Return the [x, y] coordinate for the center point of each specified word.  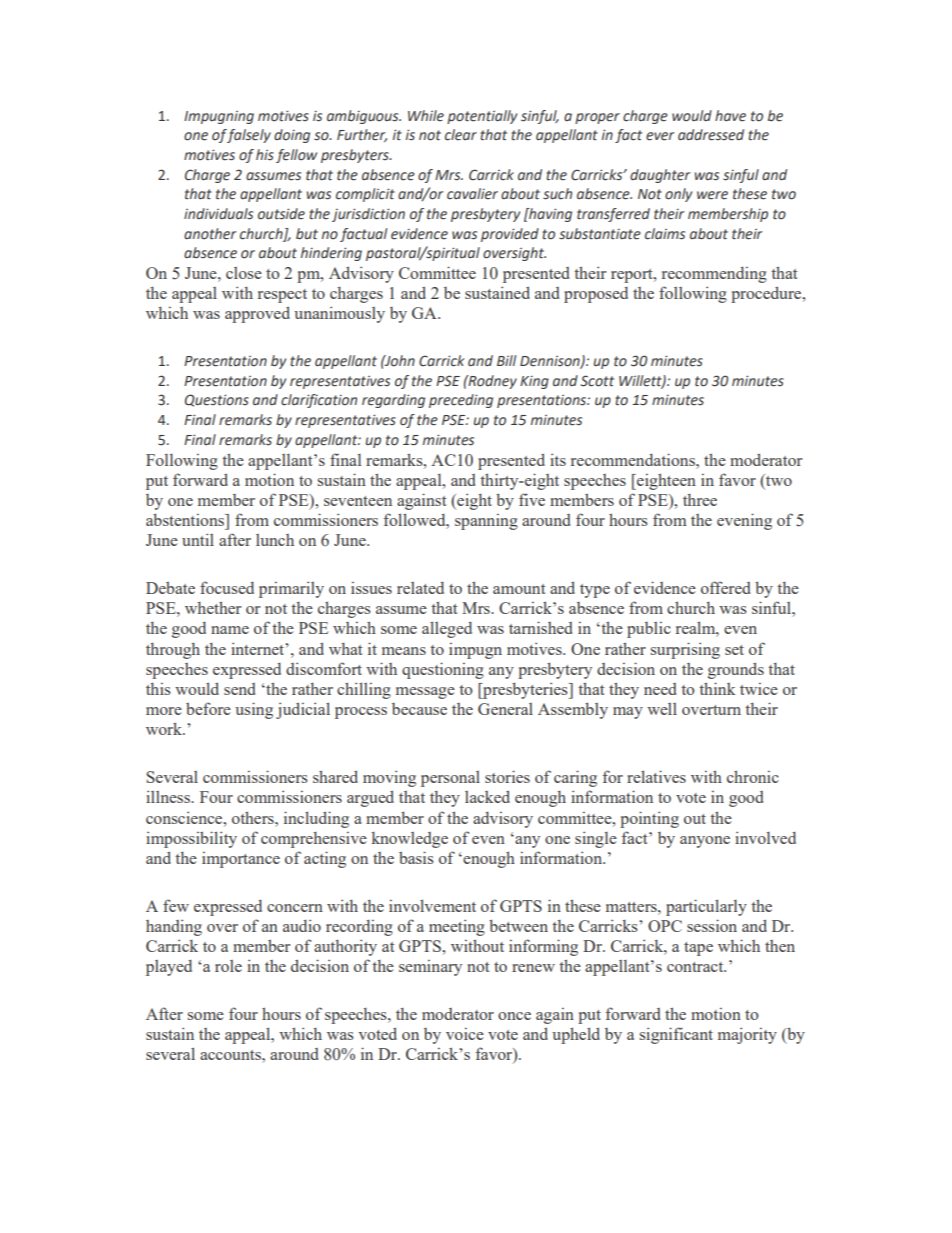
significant [676, 1035]
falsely [249, 136]
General [505, 709]
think [717, 688]
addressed [711, 135]
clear [461, 135]
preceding [461, 401]
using [254, 710]
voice [465, 1034]
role [228, 966]
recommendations [634, 459]
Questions [217, 400]
